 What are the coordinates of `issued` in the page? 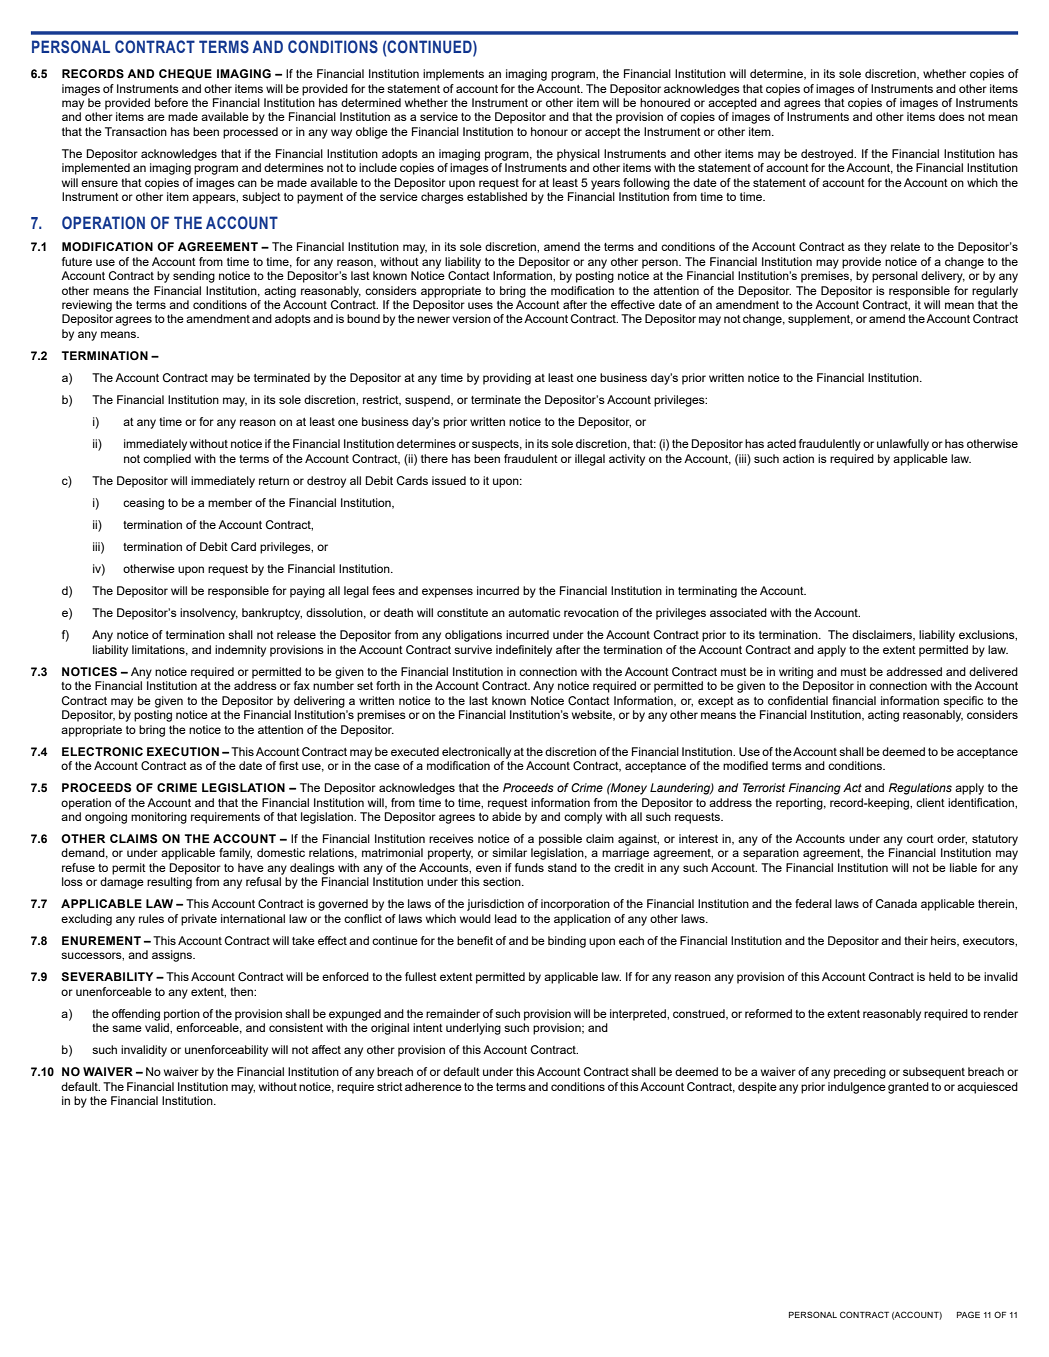 It's located at (449, 480).
